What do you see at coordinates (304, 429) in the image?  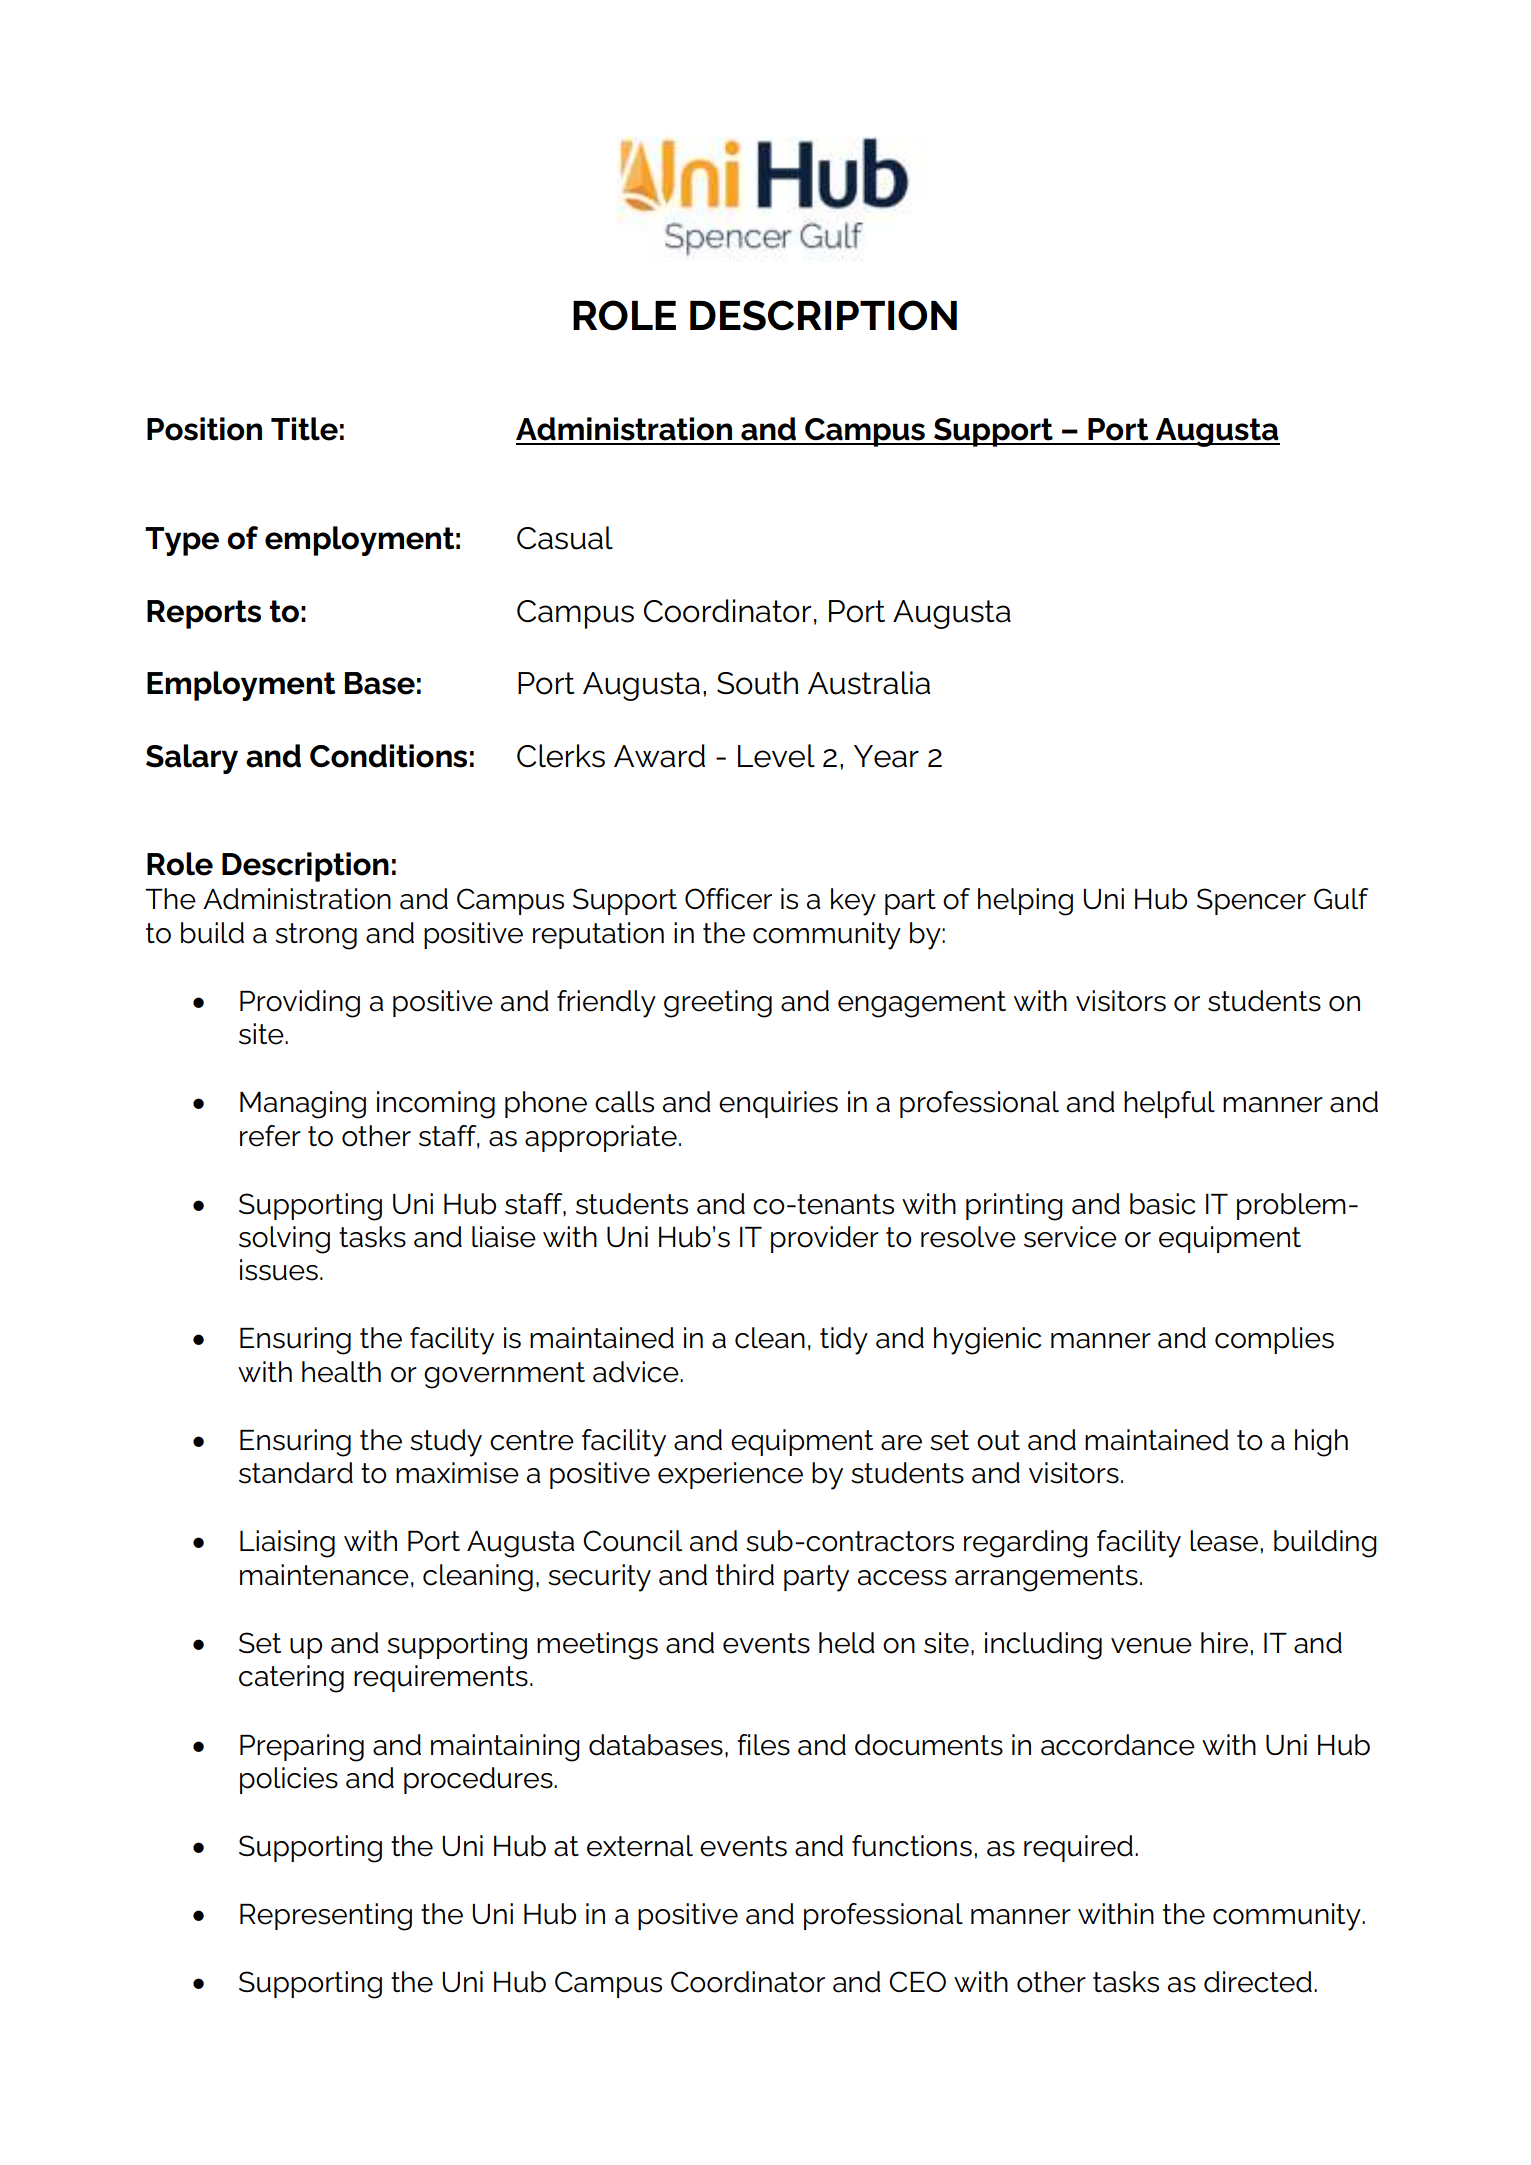 I see `Title` at bounding box center [304, 429].
